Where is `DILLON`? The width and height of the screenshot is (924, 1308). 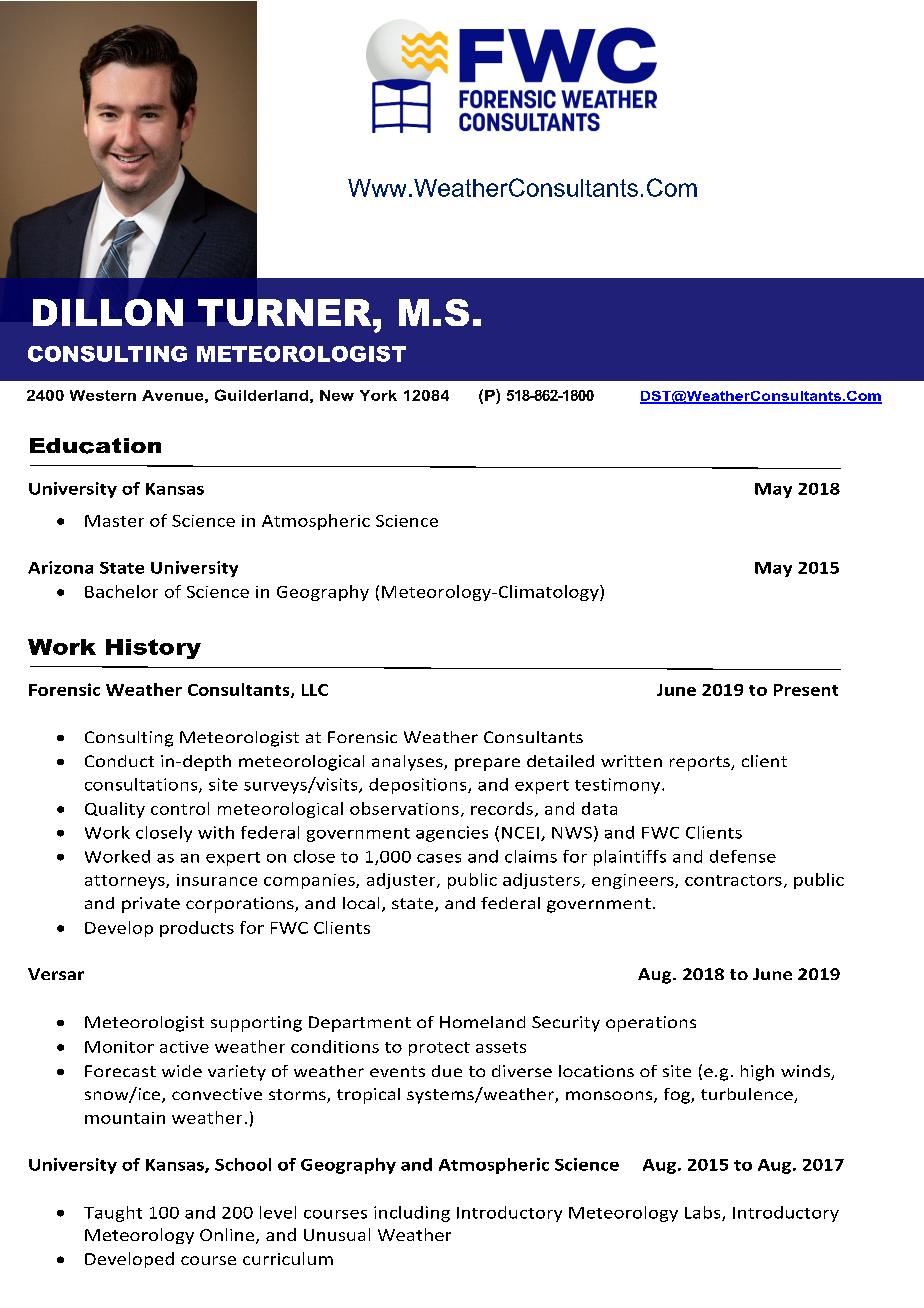
DILLON is located at coordinates (108, 312).
